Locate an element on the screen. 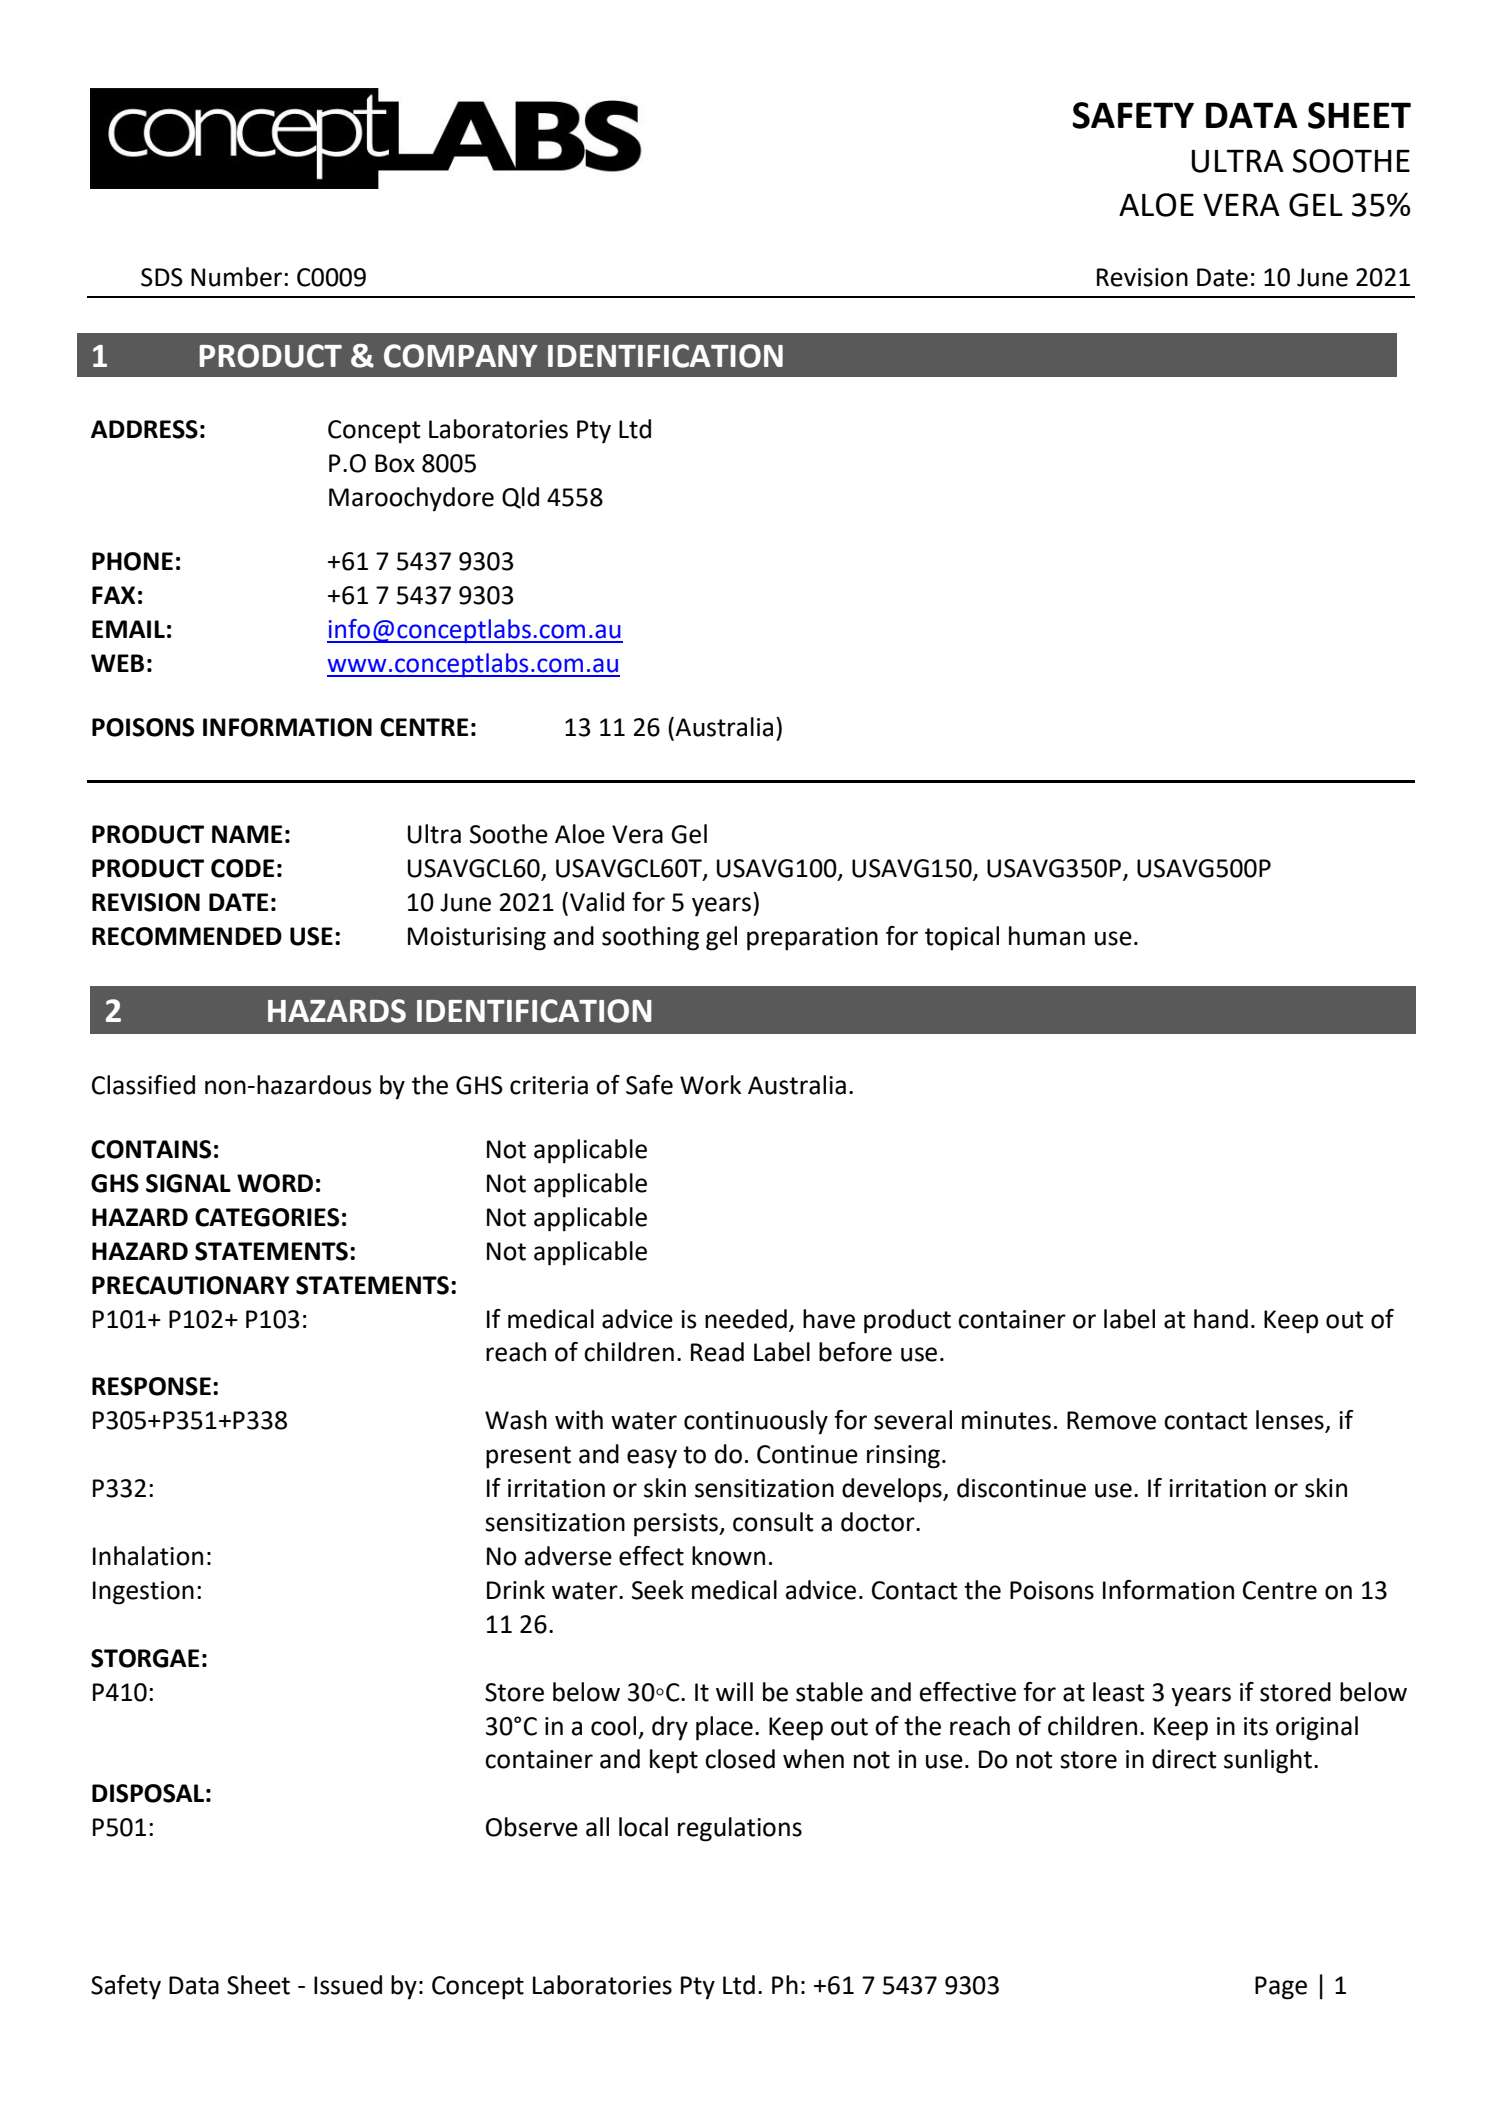  Number is located at coordinates (238, 277).
